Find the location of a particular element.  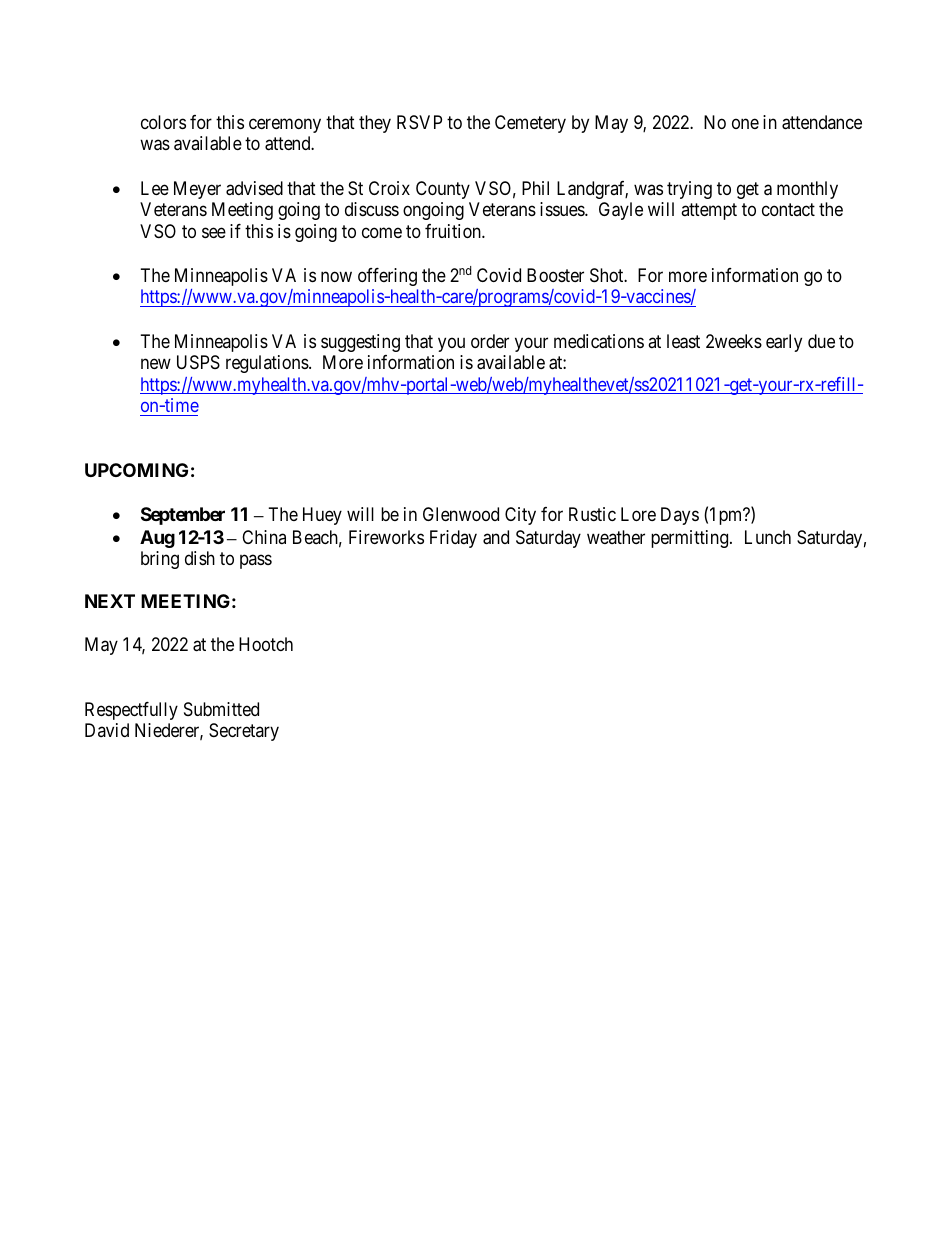

September is located at coordinates (183, 516).
